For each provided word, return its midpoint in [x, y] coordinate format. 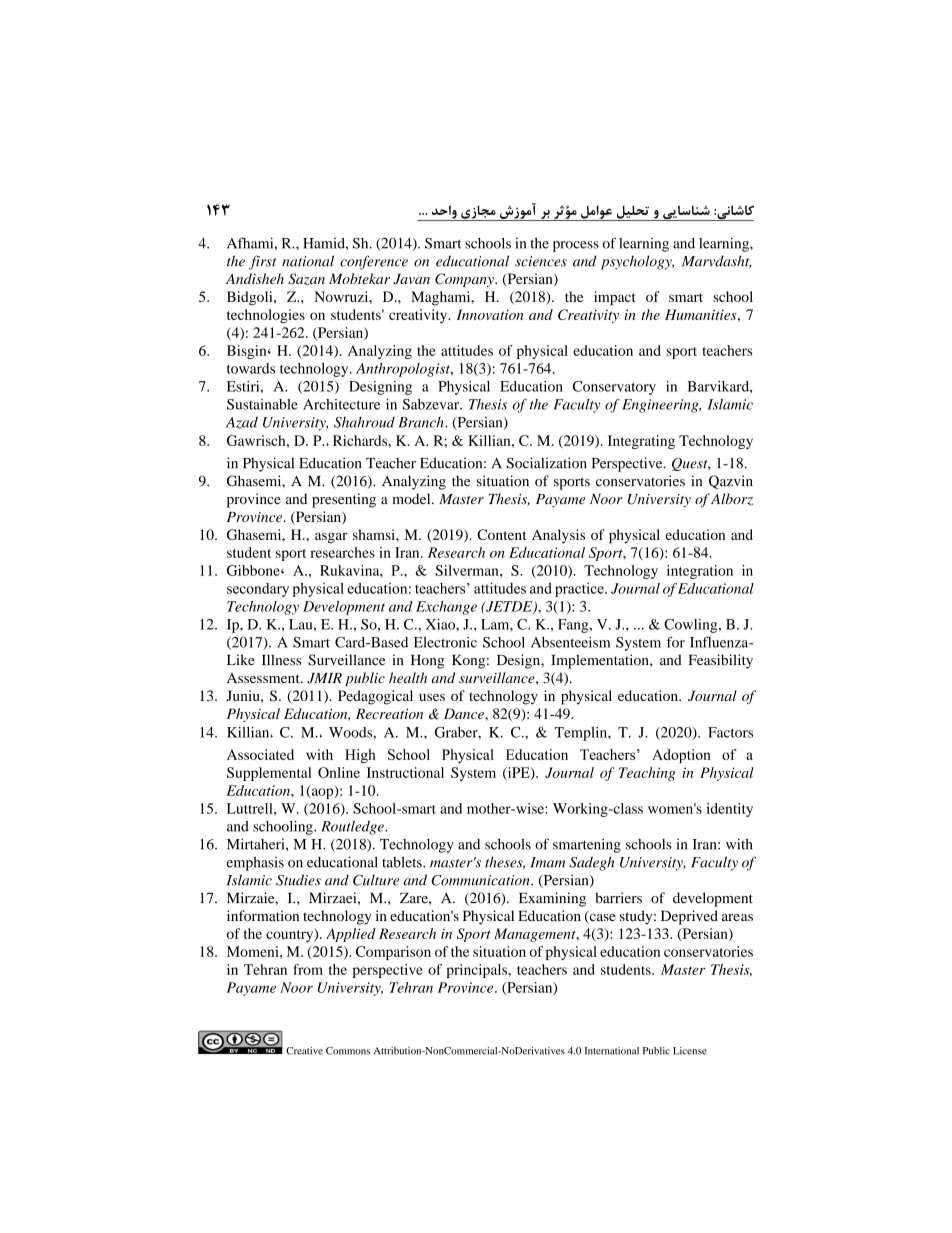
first [262, 262]
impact [615, 298]
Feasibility [721, 661]
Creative [304, 1051]
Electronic [445, 642]
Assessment [264, 678]
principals [477, 971]
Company [465, 280]
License [690, 1051]
